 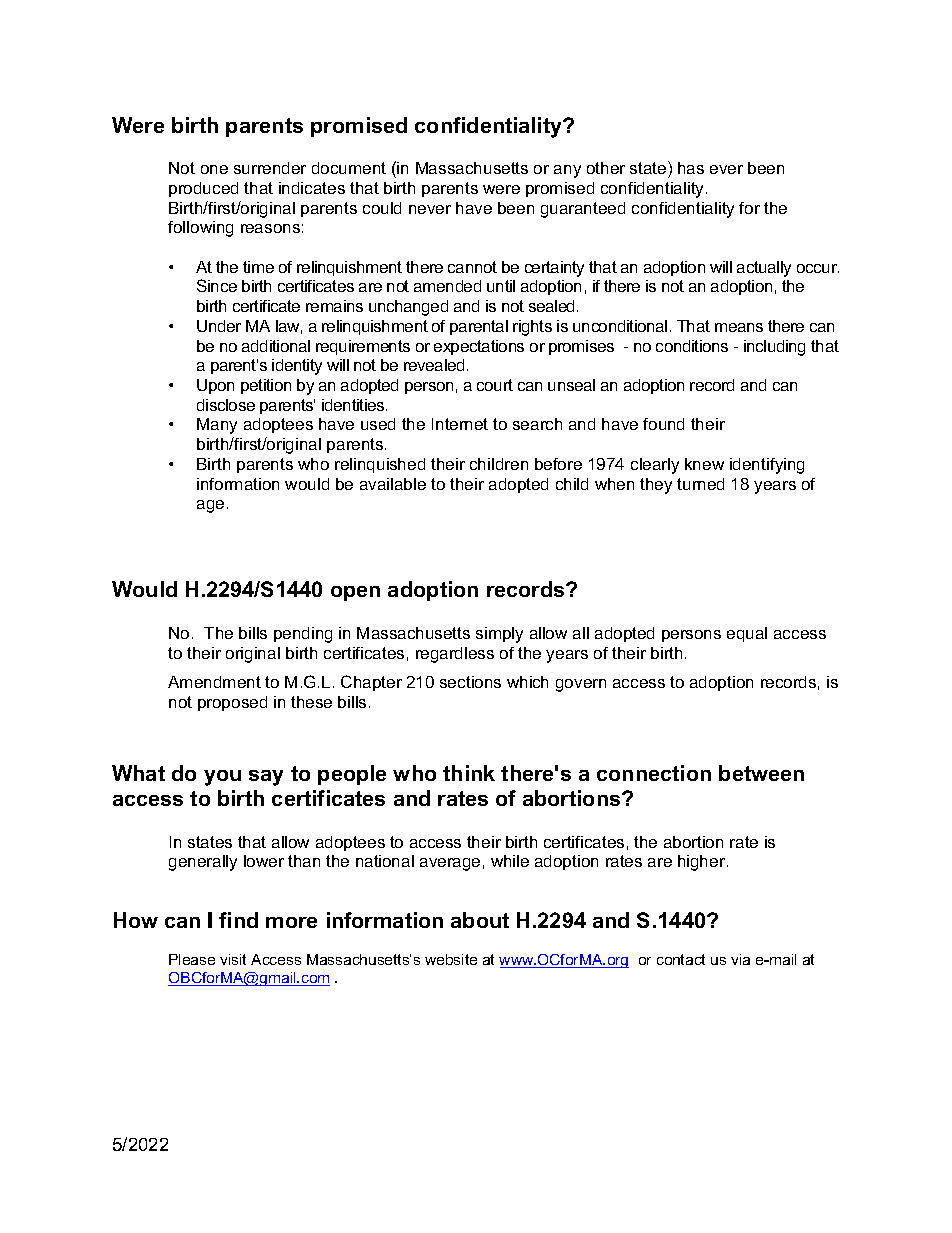 I want to click on equal, so click(x=747, y=634).
